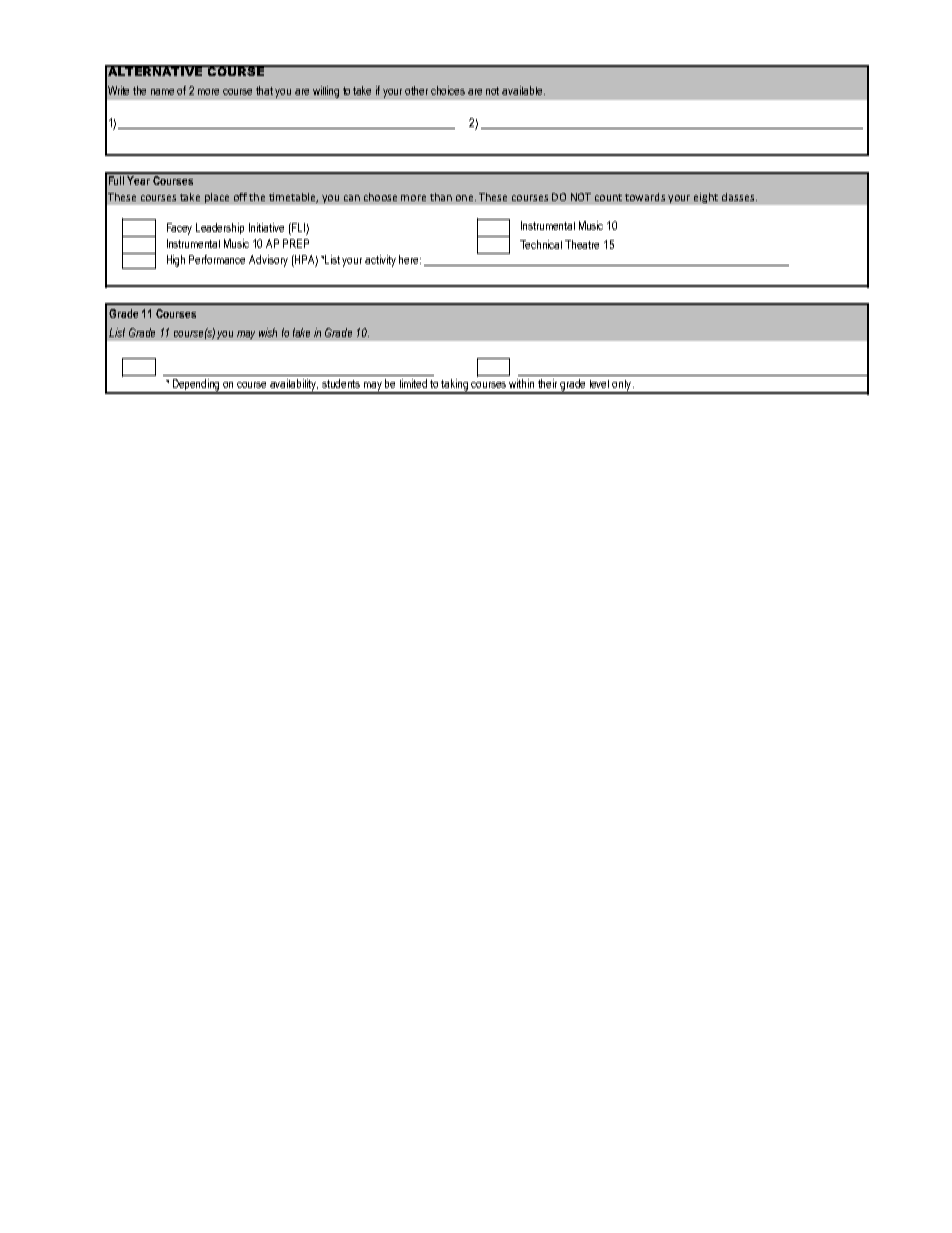  I want to click on Theatre, so click(582, 244).
